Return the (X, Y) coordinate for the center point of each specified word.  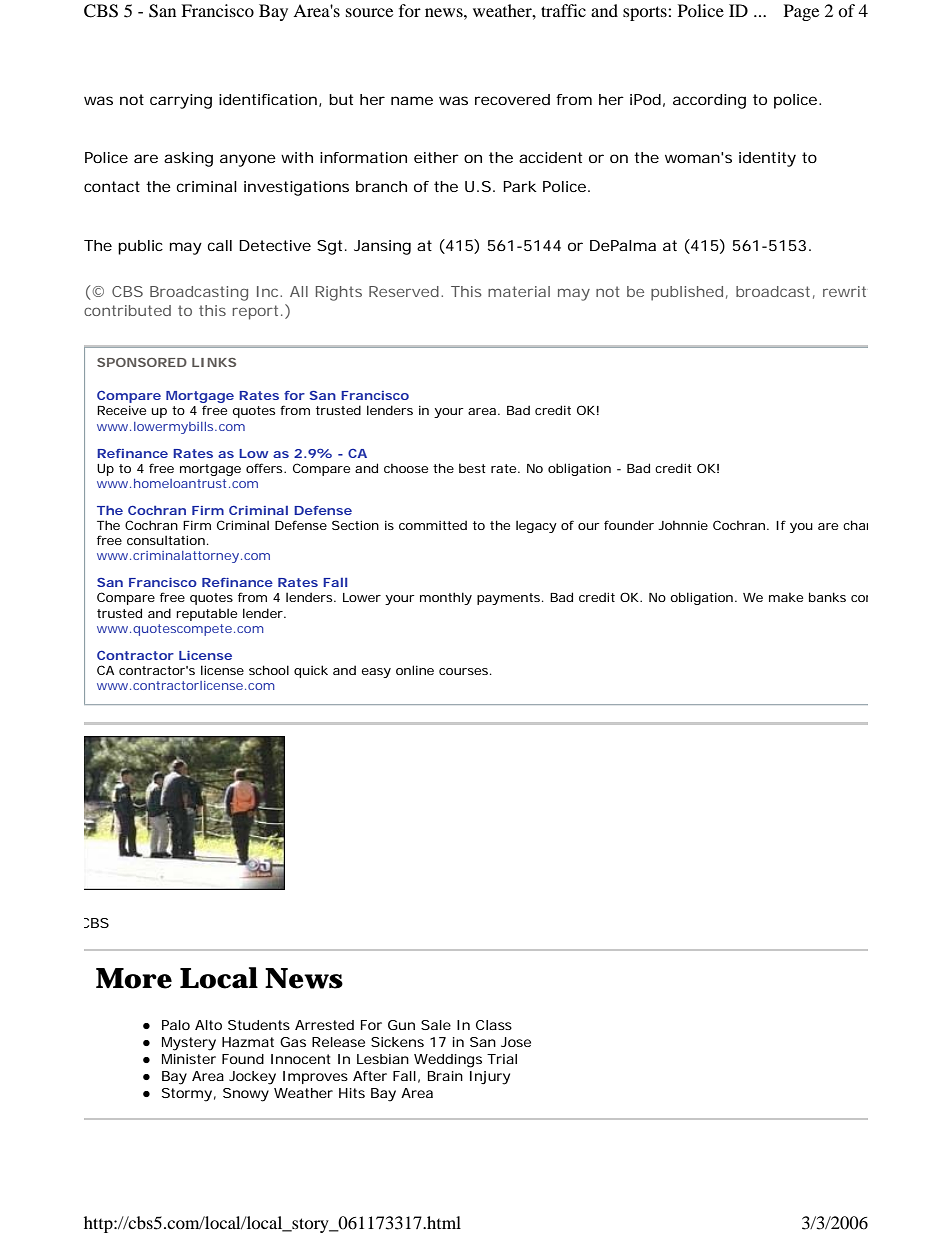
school (269, 670)
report (255, 312)
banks (827, 597)
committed (433, 525)
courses (463, 671)
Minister (189, 1059)
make (786, 597)
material (519, 291)
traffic (563, 10)
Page (801, 12)
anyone (248, 160)
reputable (206, 614)
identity (767, 159)
